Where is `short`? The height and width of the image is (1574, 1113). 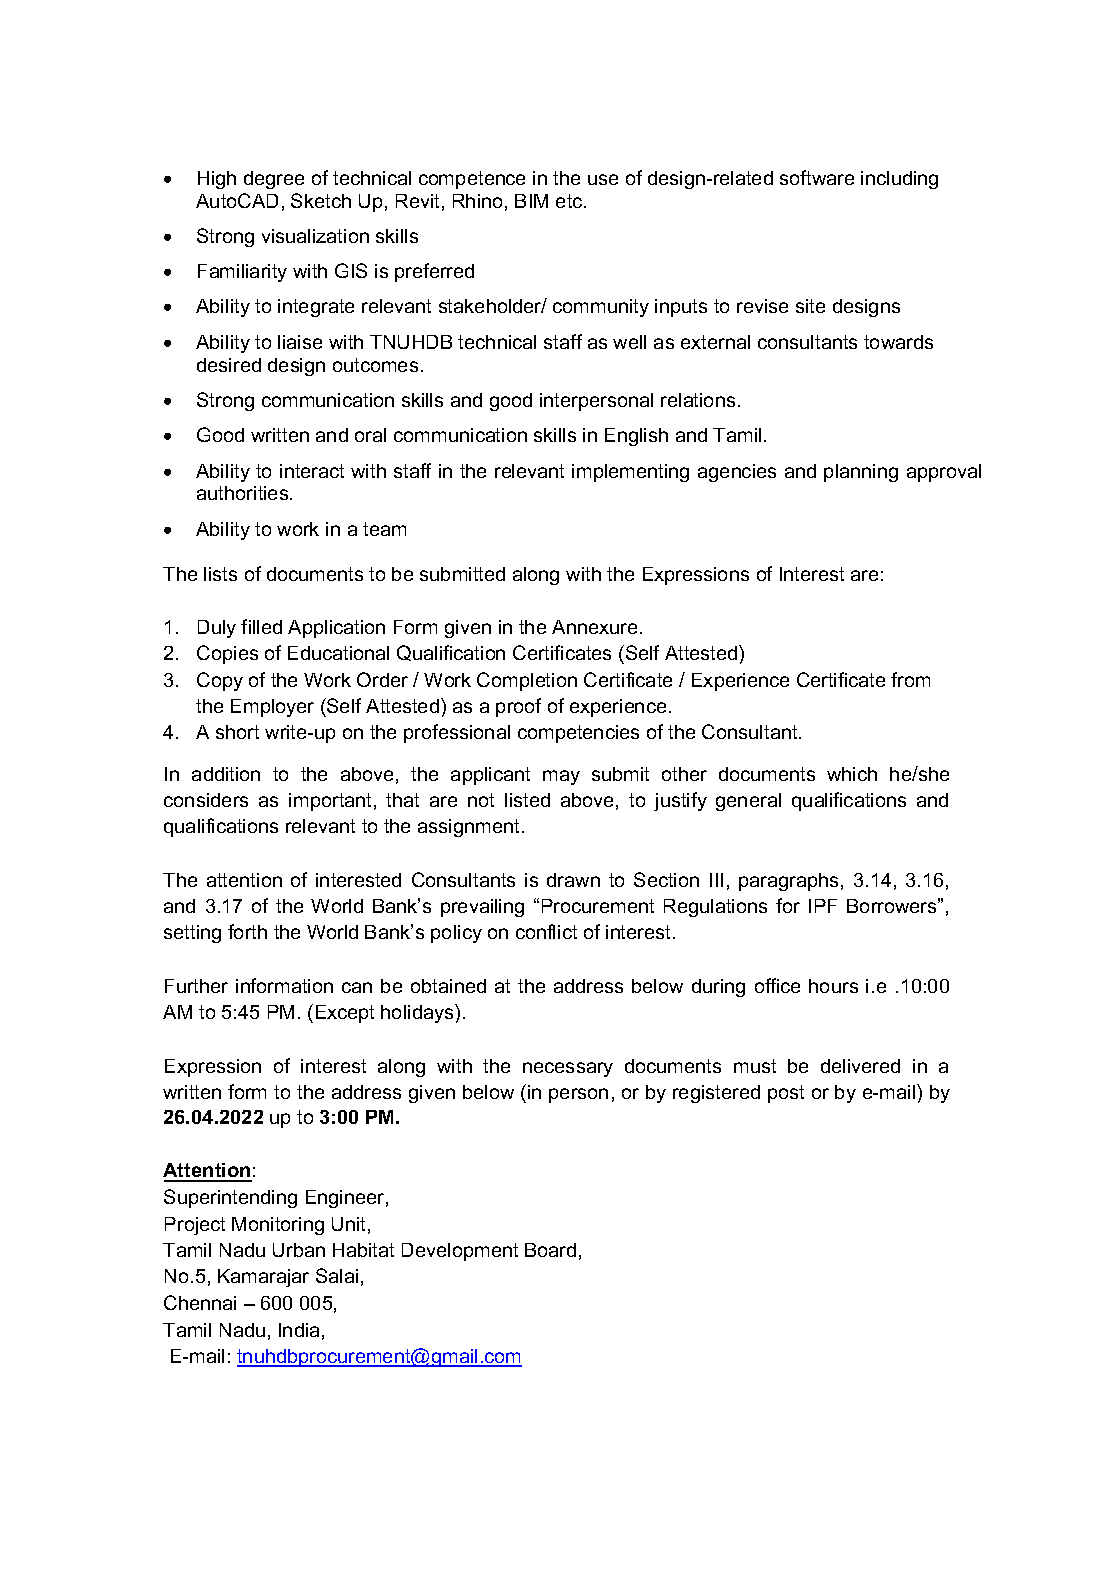
short is located at coordinates (237, 732).
